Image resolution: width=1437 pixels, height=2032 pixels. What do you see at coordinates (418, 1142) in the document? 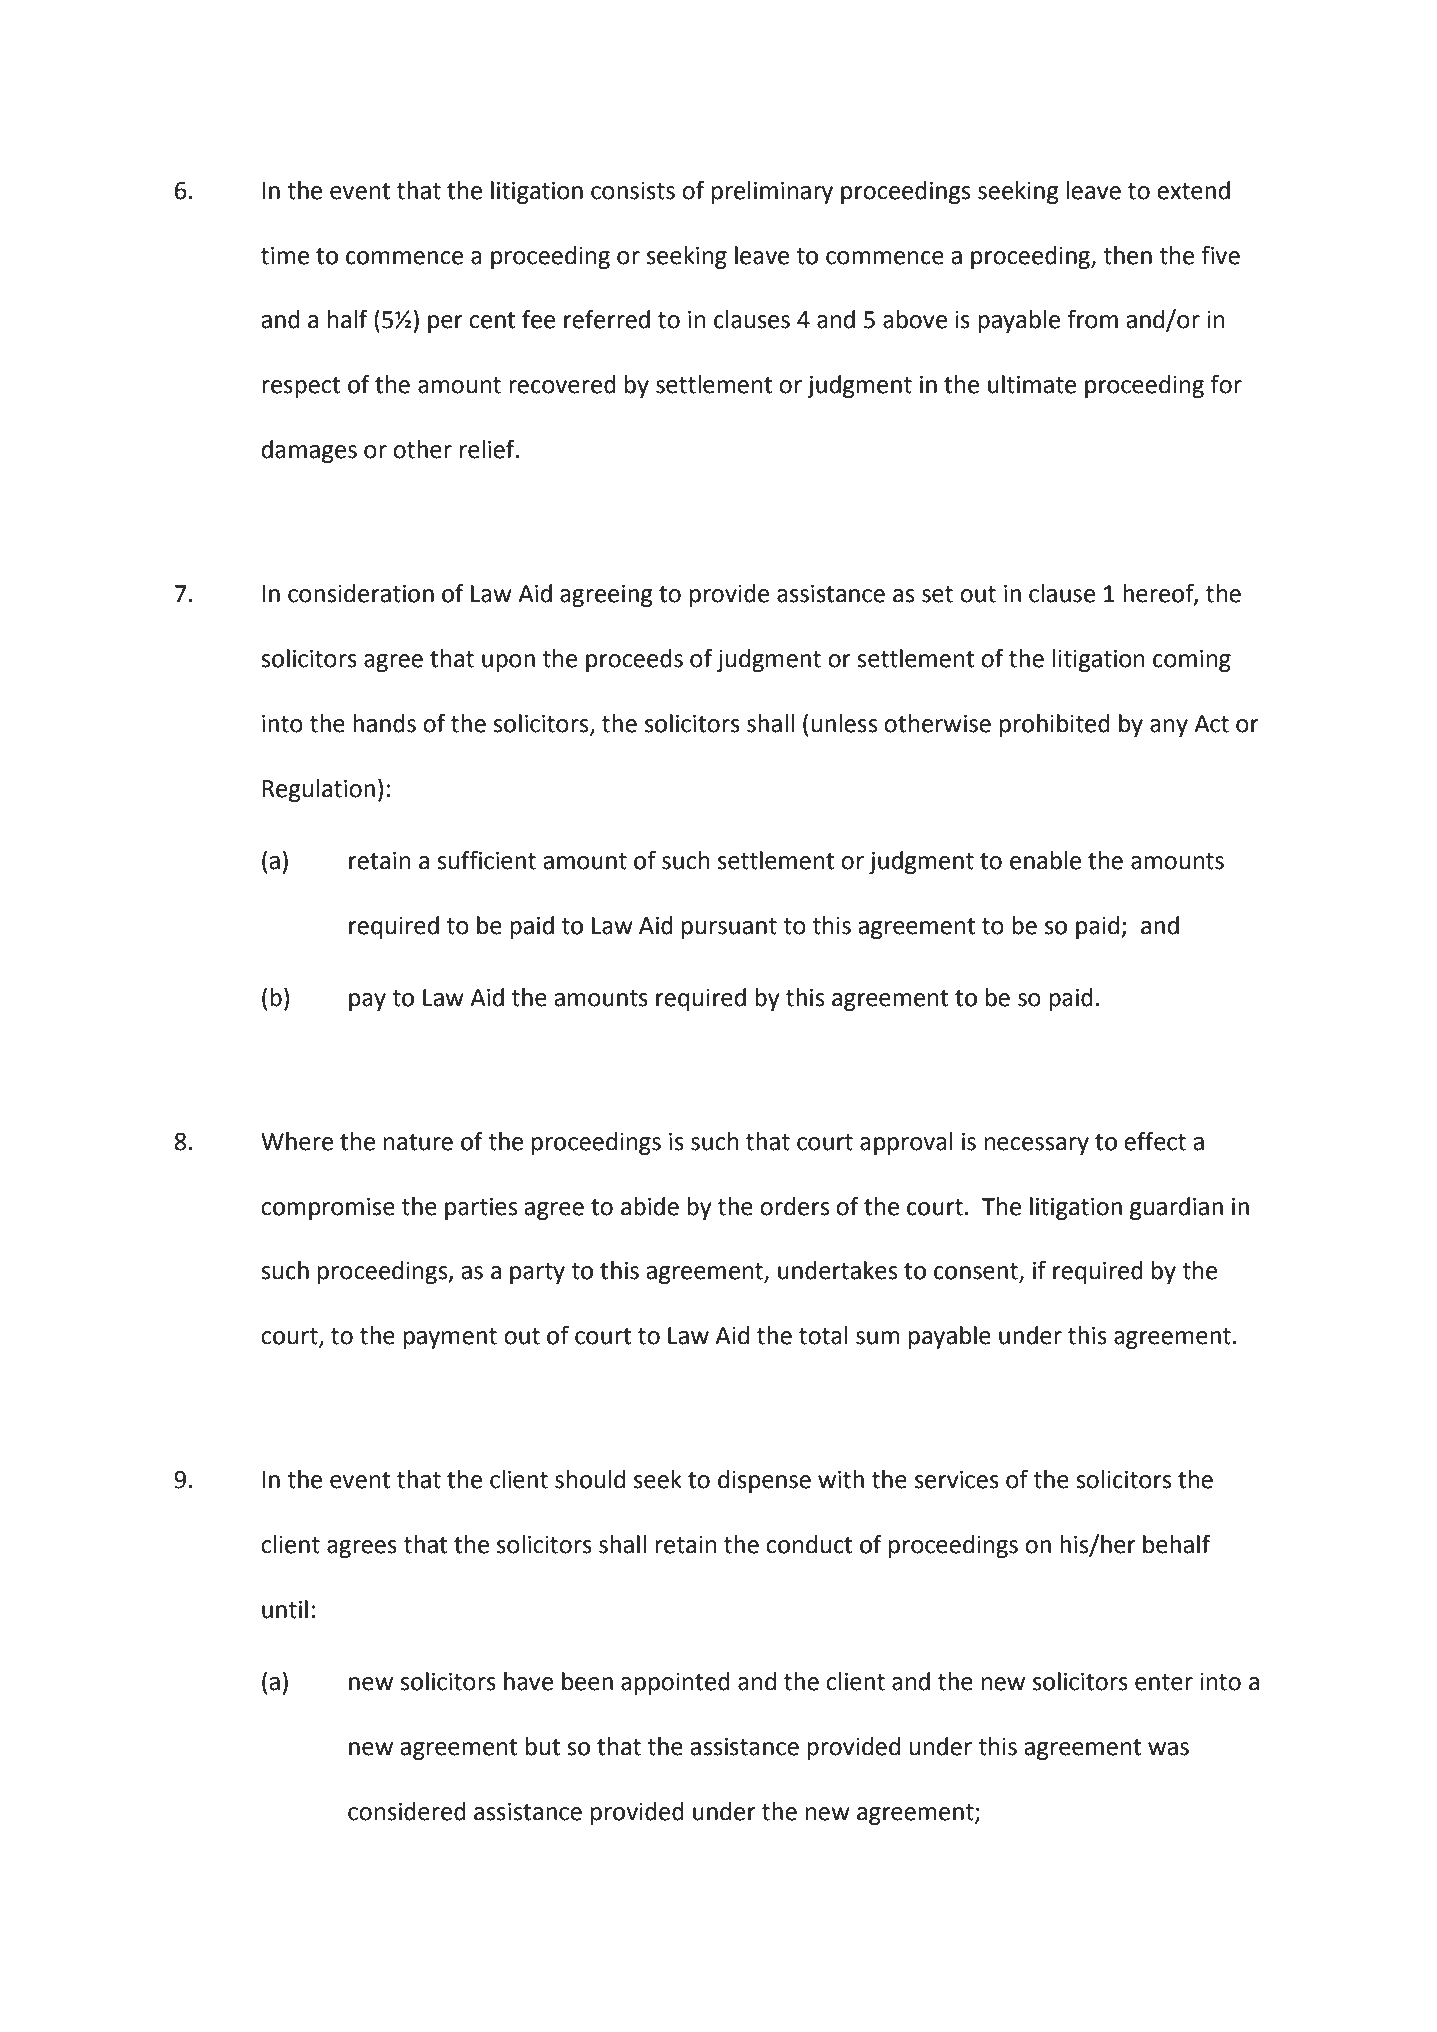
I see `nature` at bounding box center [418, 1142].
